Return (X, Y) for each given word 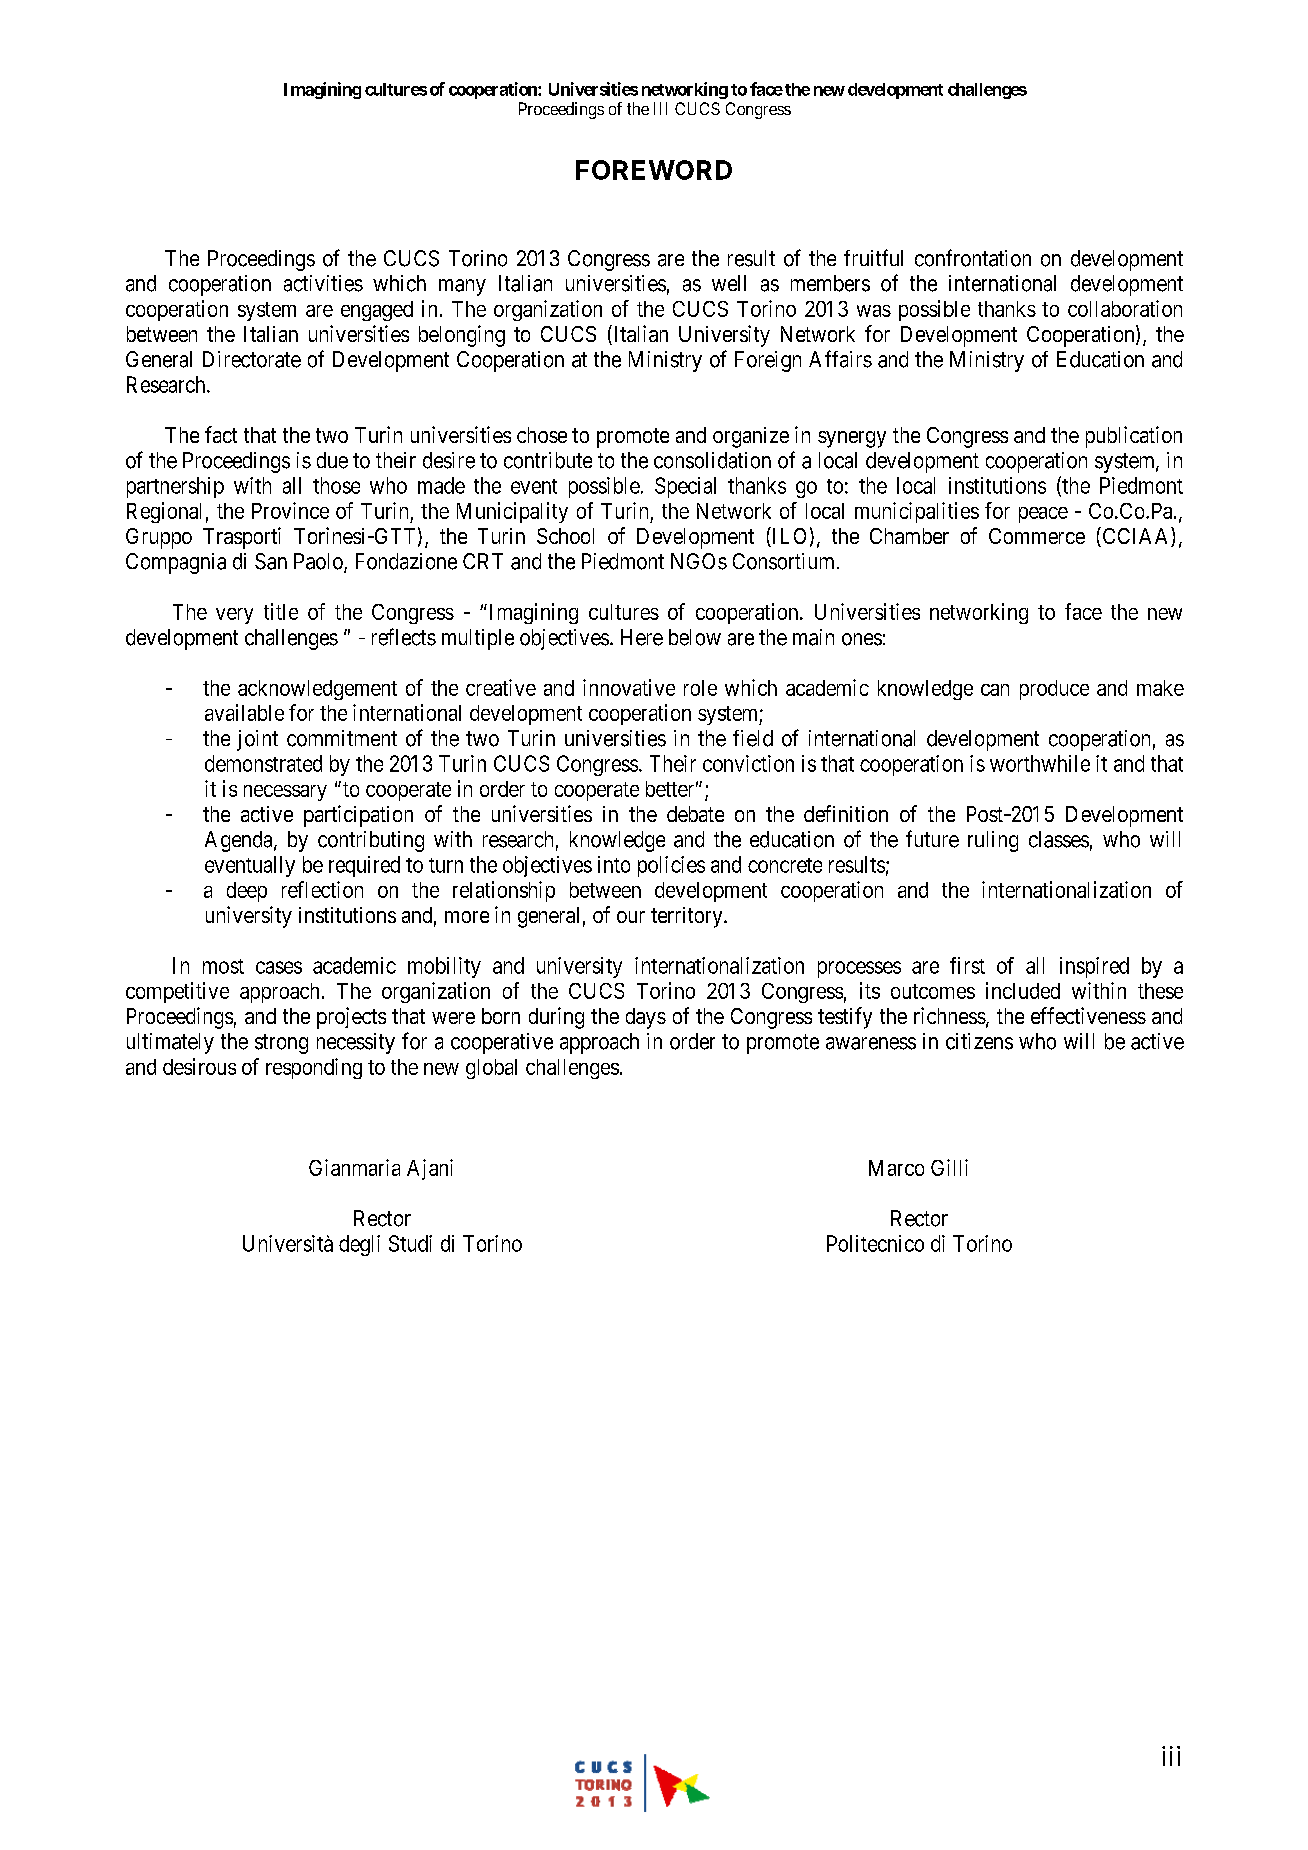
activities (323, 283)
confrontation (973, 258)
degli (359, 1245)
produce (1054, 690)
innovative (629, 687)
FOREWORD (654, 170)
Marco (896, 1168)
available (244, 712)
